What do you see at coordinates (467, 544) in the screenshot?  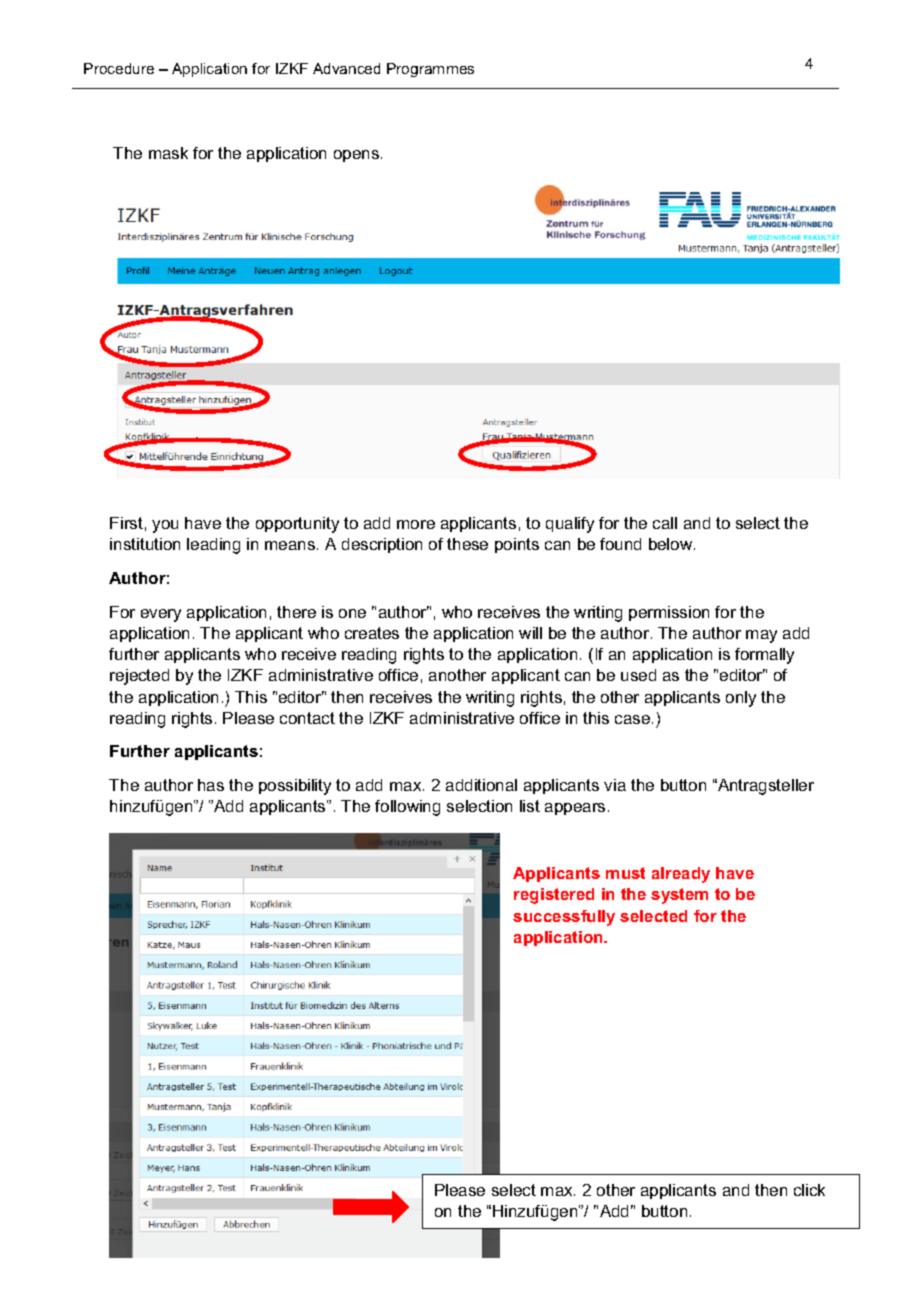 I see `these` at bounding box center [467, 544].
